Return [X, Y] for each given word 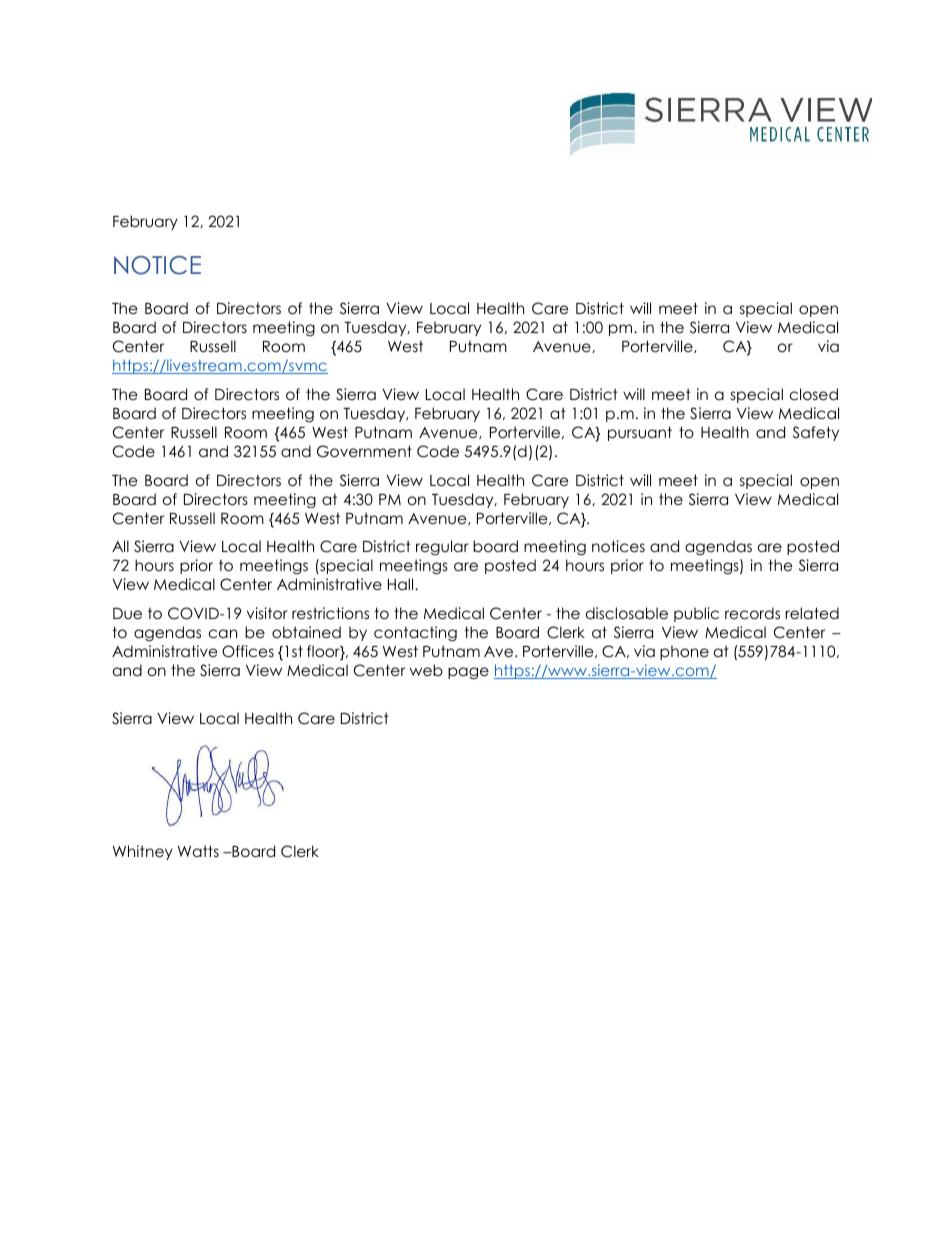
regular [442, 547]
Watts [198, 851]
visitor [267, 613]
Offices [248, 651]
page [468, 673]
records [752, 613]
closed [814, 394]
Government [364, 451]
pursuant [640, 433]
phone [684, 652]
